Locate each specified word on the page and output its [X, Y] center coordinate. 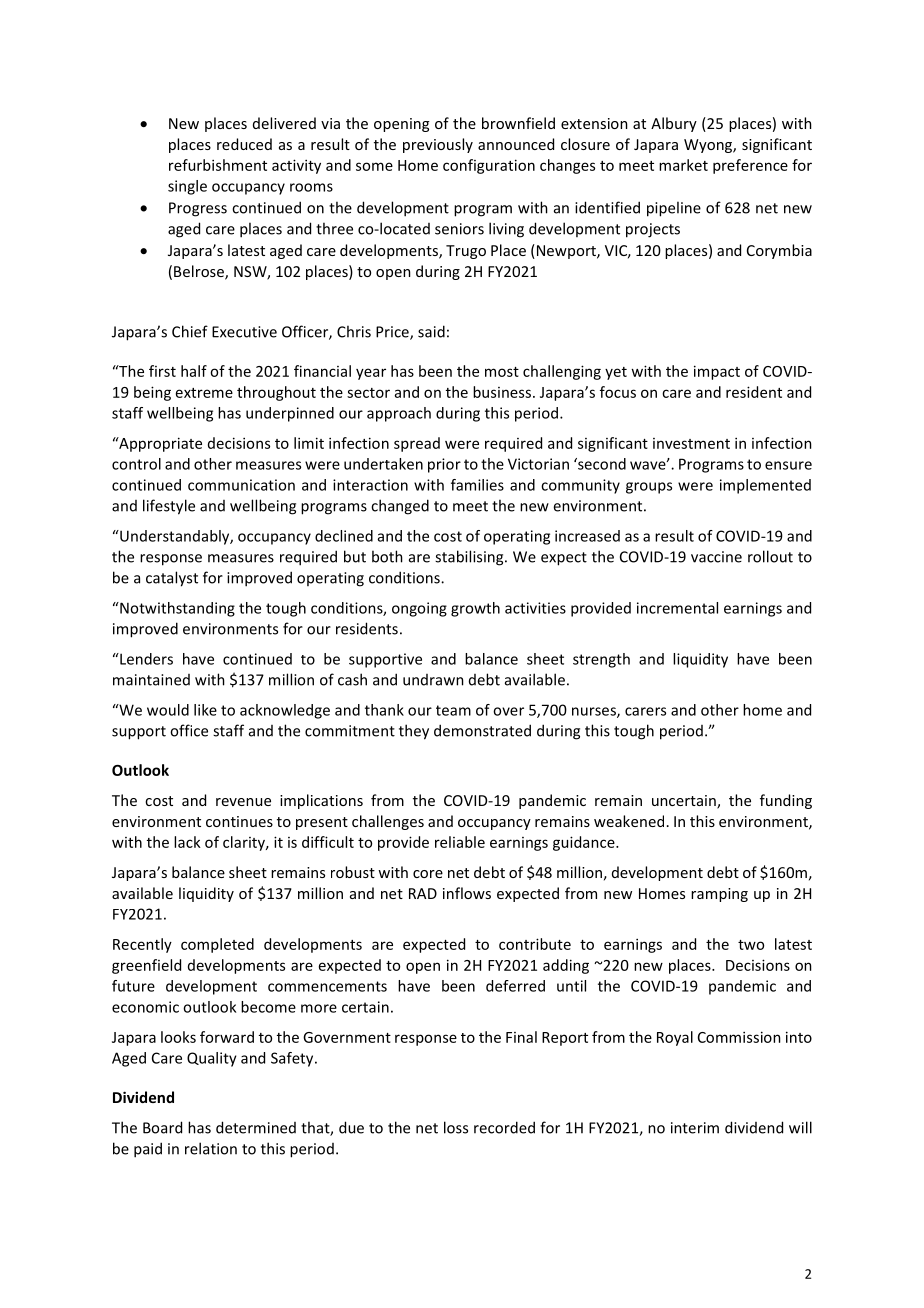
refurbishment [218, 165]
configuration [489, 166]
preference [750, 166]
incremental [677, 608]
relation [211, 1148]
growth [475, 609]
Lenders [145, 659]
